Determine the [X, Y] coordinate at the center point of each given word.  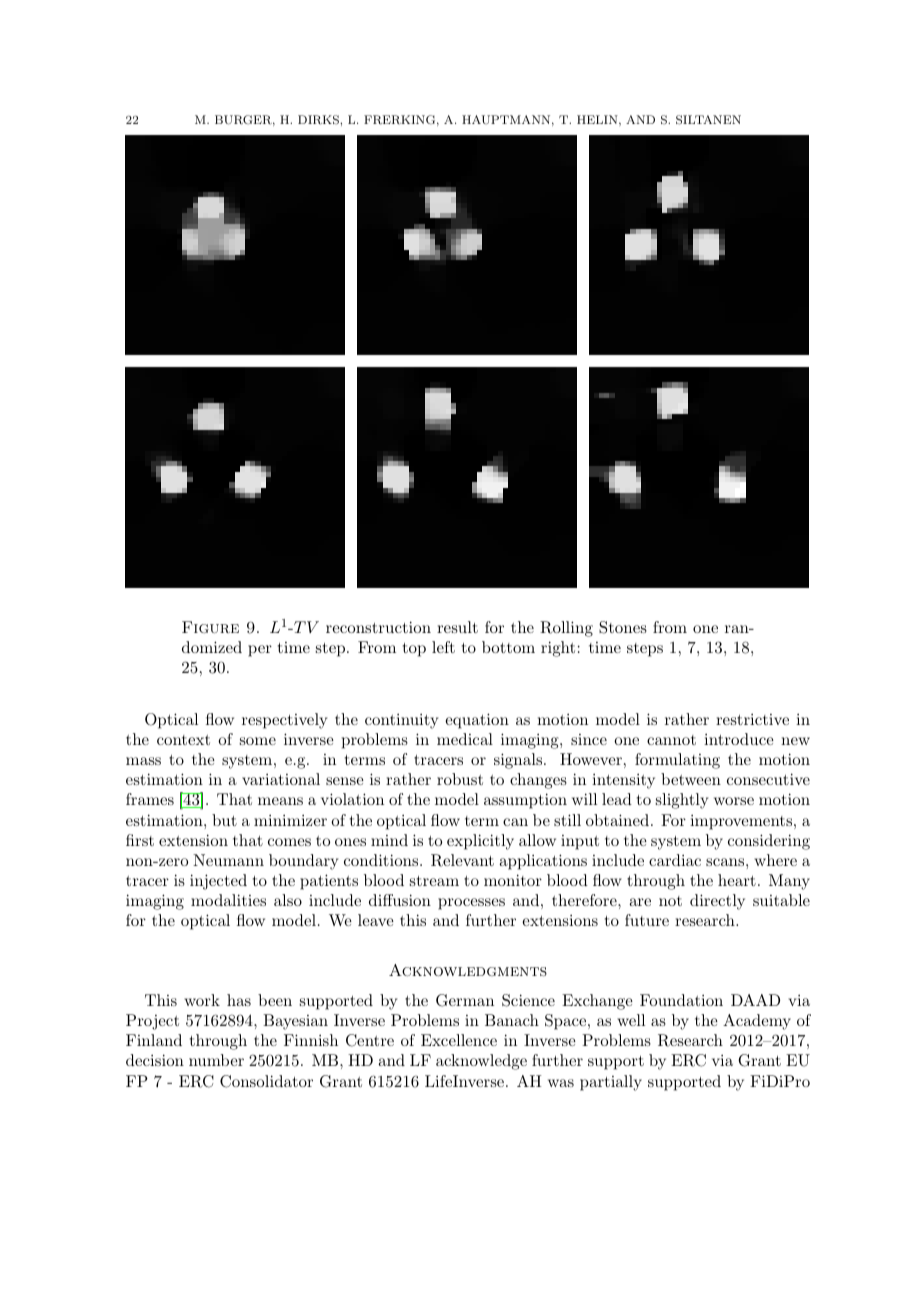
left [443, 647]
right [558, 649]
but [224, 820]
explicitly [480, 842]
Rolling [566, 629]
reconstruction [378, 627]
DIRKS [319, 120]
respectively [284, 721]
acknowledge [481, 1062]
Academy [757, 1022]
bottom [508, 647]
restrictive [752, 719]
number [216, 1060]
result [457, 627]
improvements [741, 822]
